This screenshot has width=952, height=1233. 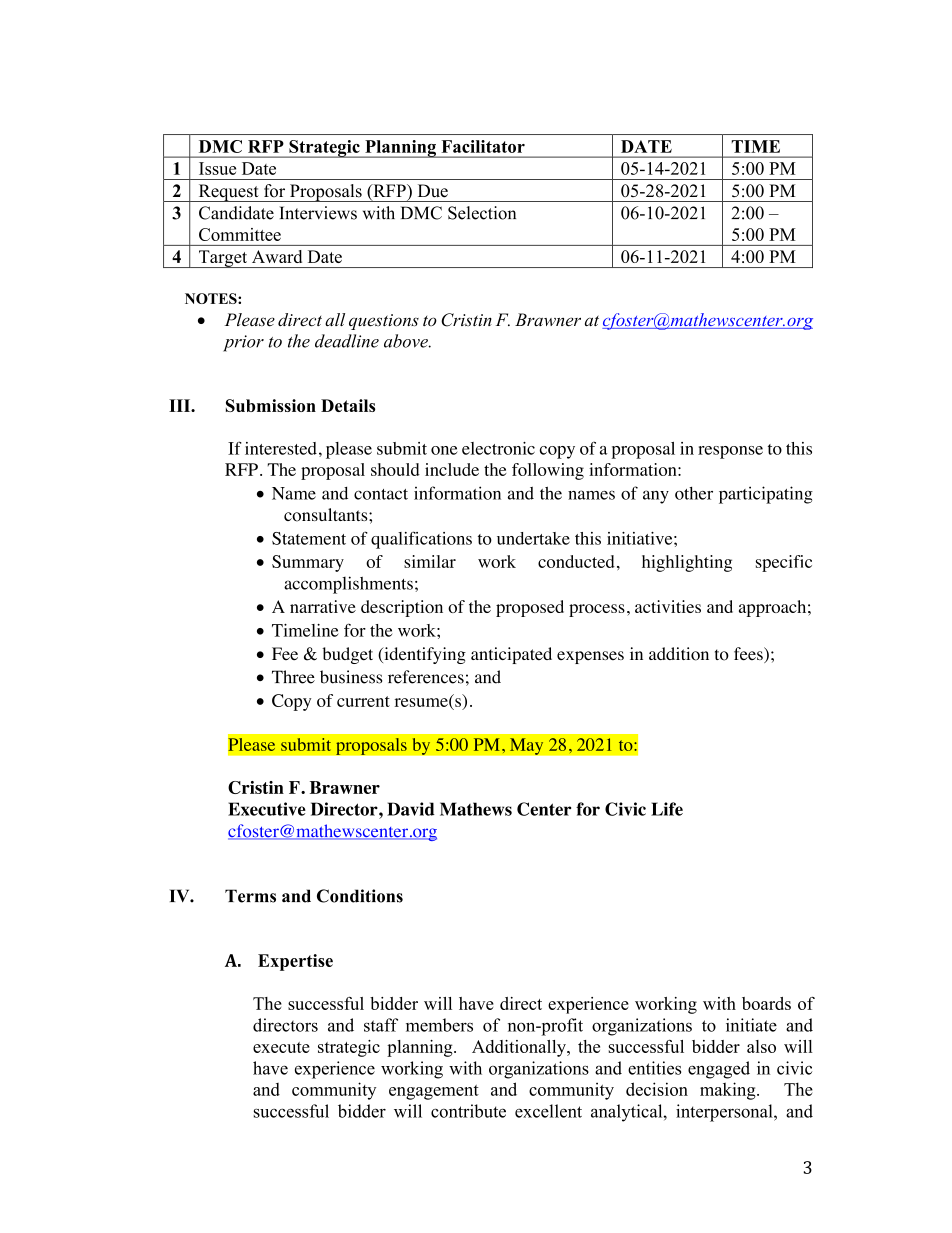 I want to click on anticipated, so click(x=511, y=655).
